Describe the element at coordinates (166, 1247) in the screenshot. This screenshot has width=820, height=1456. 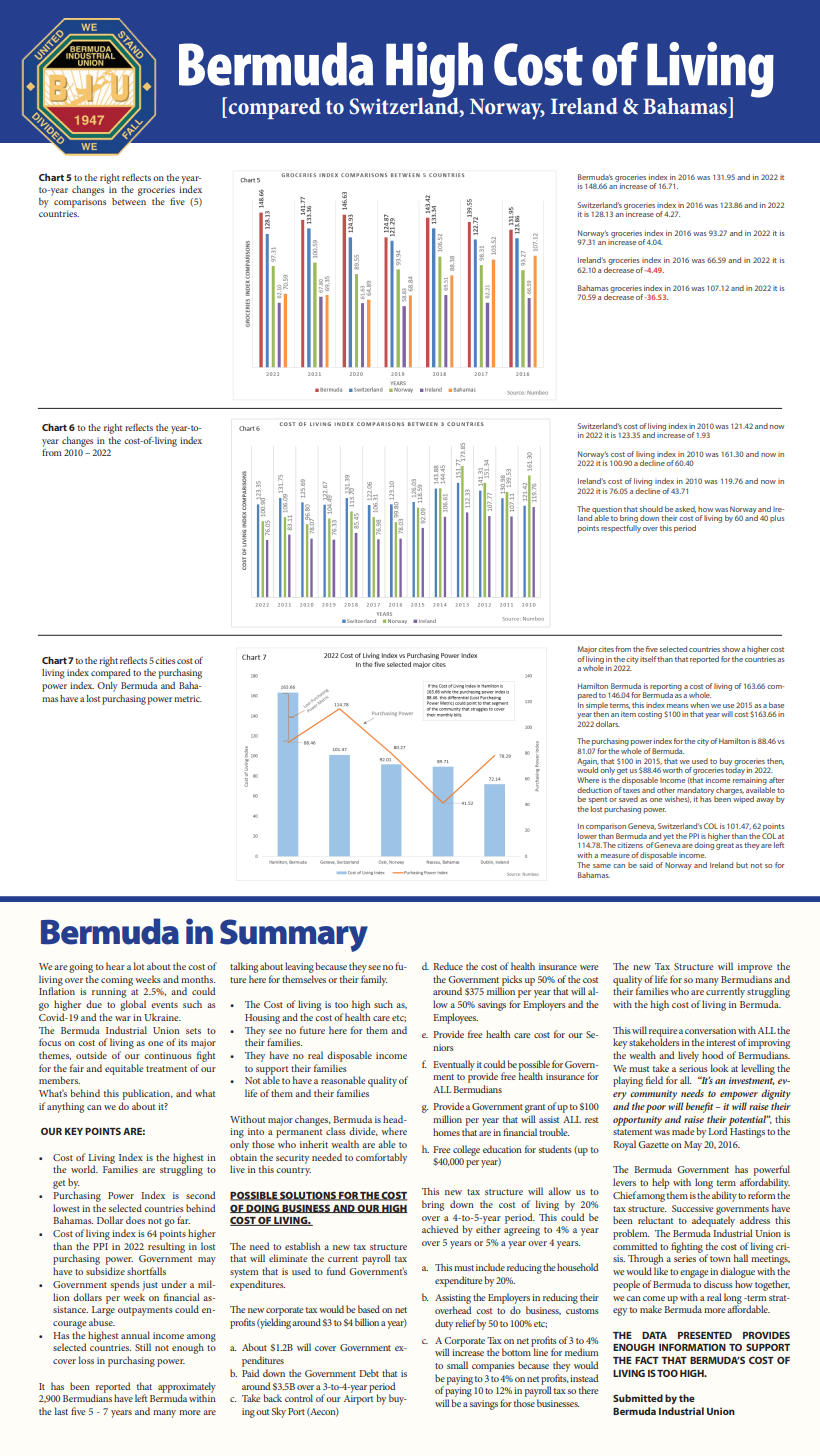
I see `resulting` at that location.
